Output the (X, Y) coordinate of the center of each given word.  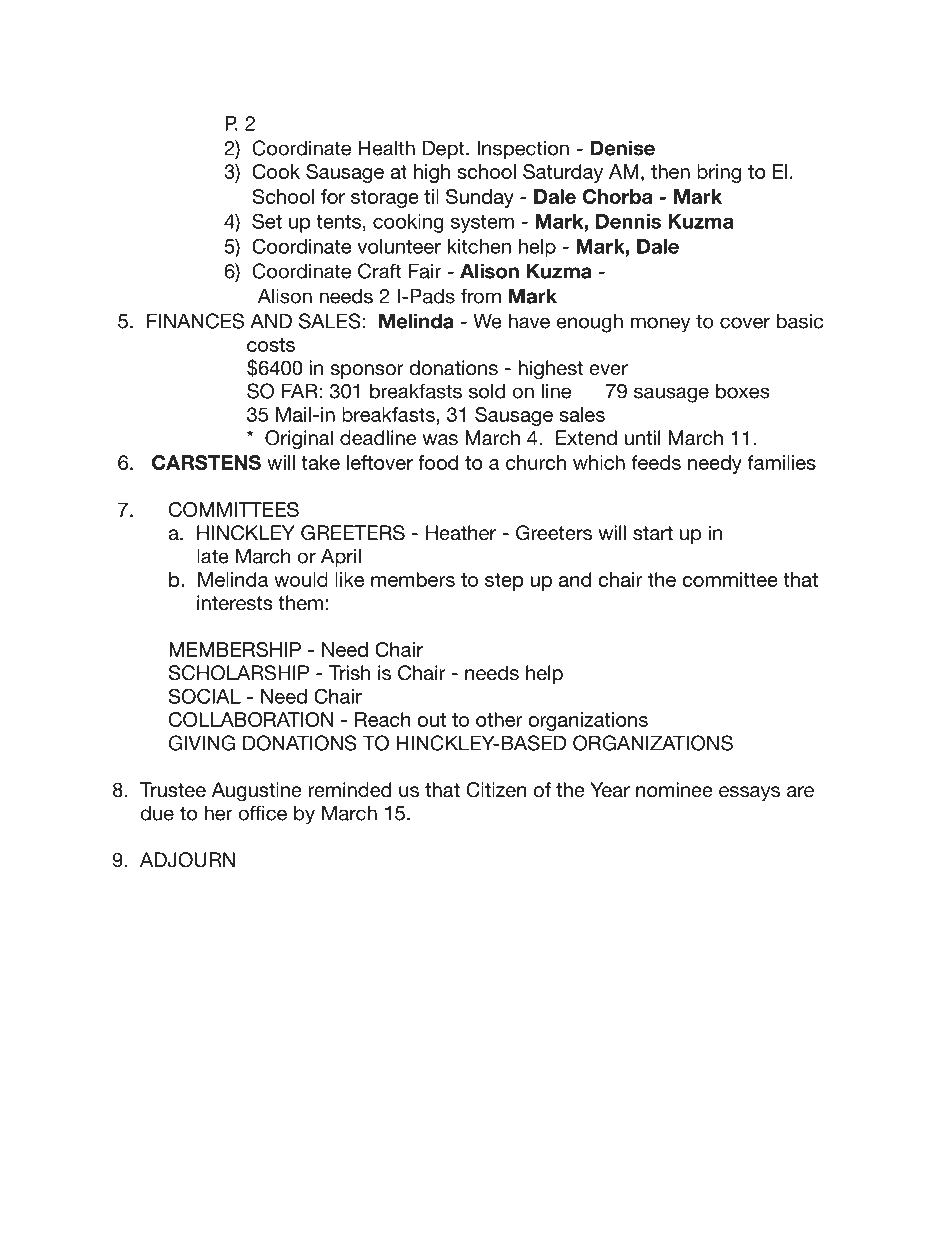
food (438, 462)
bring (719, 173)
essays (749, 793)
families (781, 462)
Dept (445, 149)
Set (267, 221)
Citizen (496, 790)
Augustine (257, 792)
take (320, 462)
